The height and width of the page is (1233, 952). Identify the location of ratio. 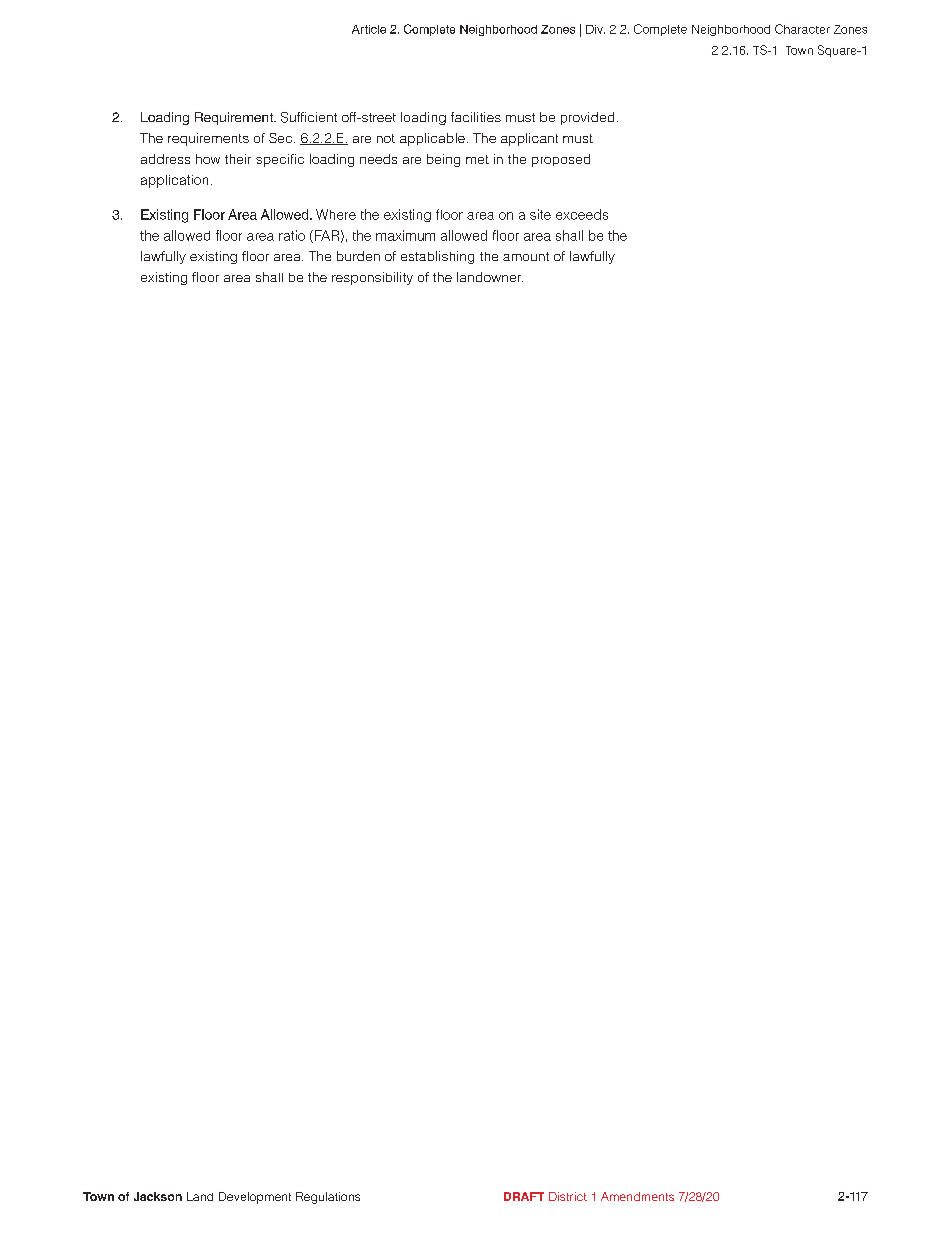
(292, 235).
